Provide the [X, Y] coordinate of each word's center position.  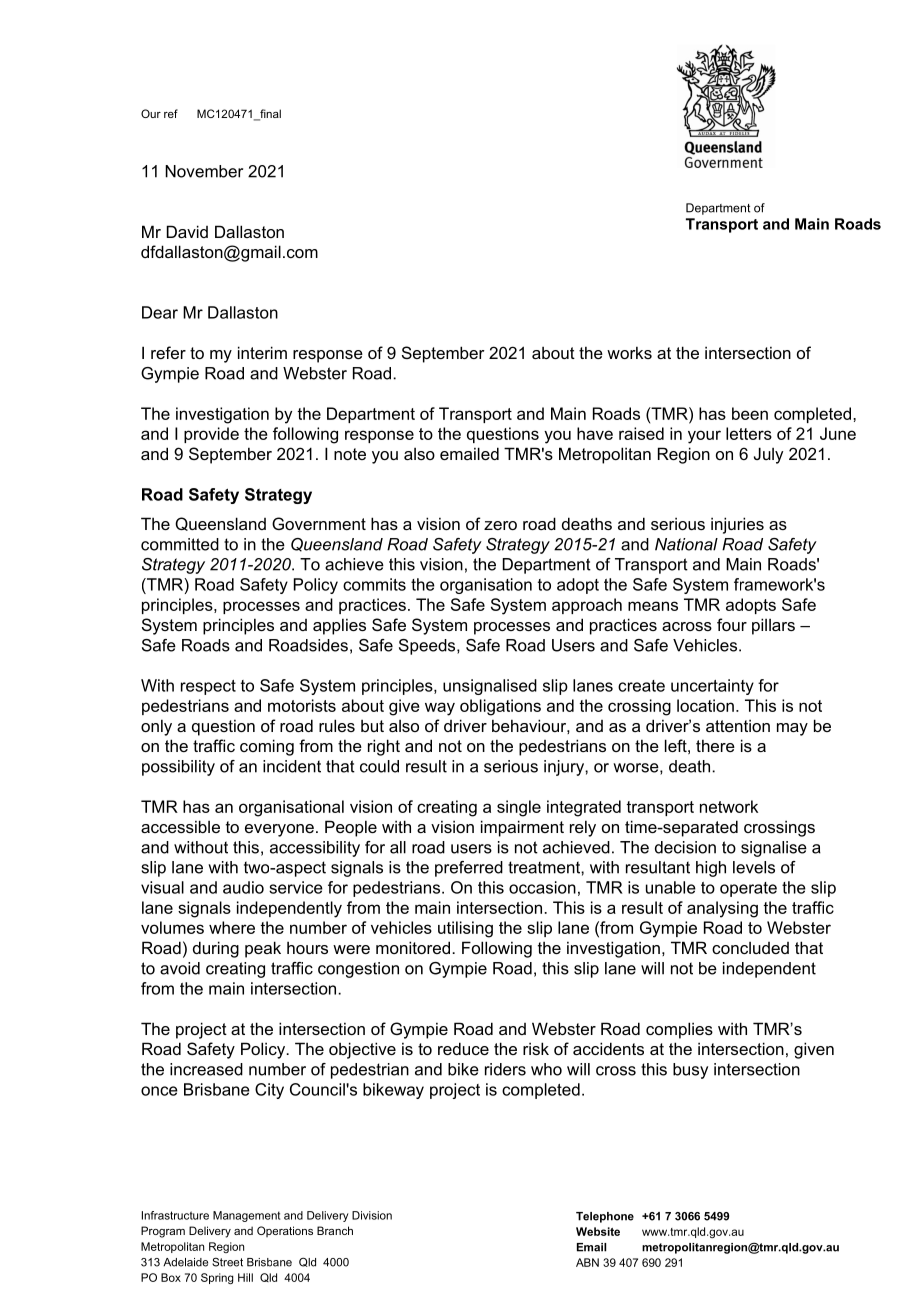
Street [227, 1262]
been [750, 413]
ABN [587, 1262]
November [204, 171]
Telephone [605, 1217]
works [629, 352]
